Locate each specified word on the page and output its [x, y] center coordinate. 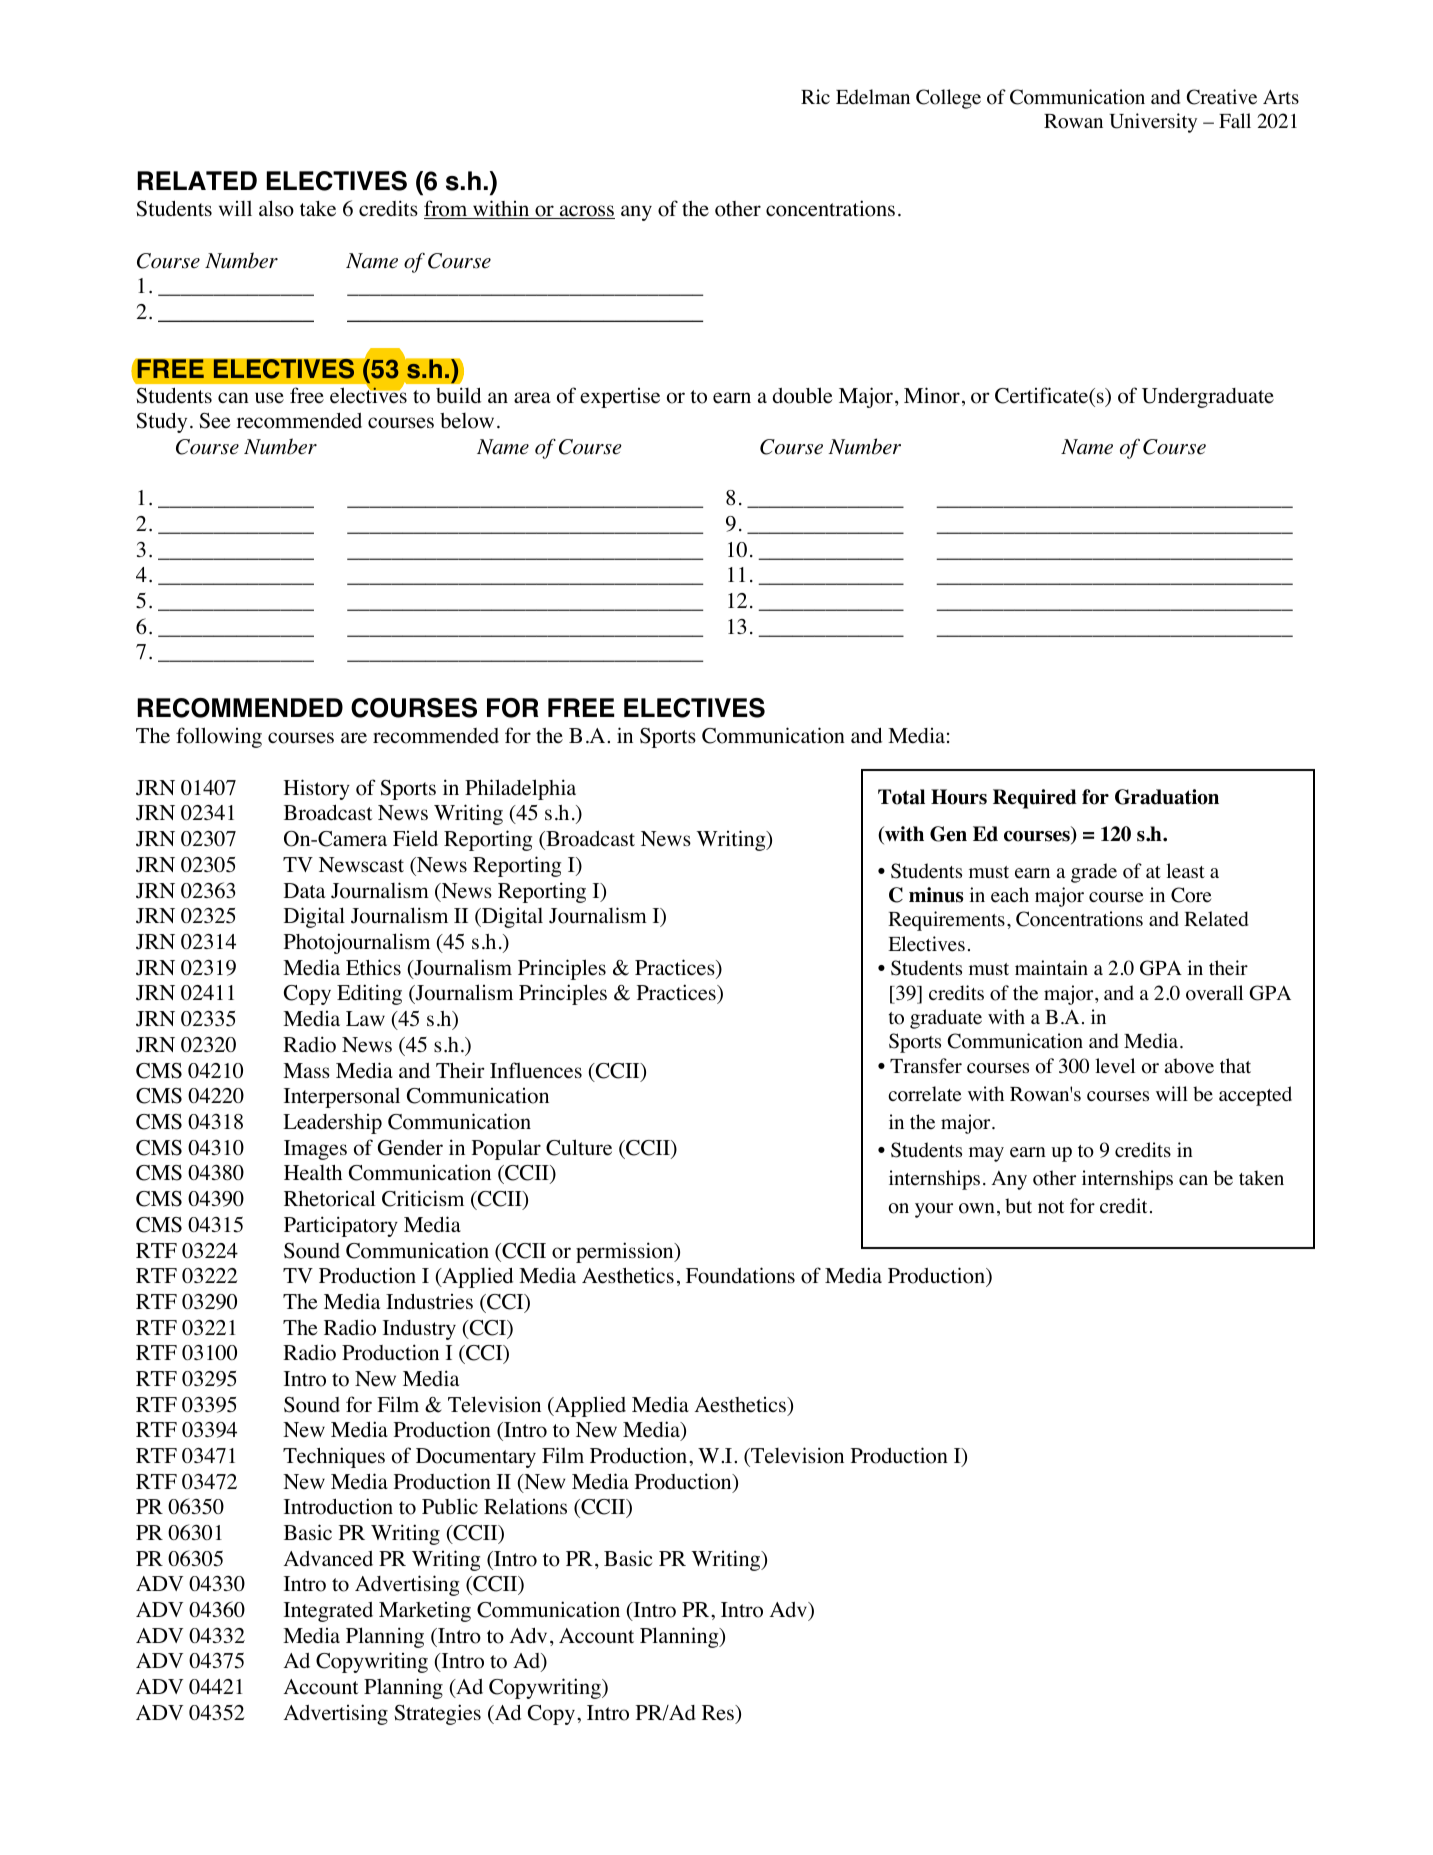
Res [719, 1714]
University [1153, 123]
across [586, 212]
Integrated [328, 1612]
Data [304, 890]
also [276, 208]
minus [936, 895]
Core [1191, 895]
